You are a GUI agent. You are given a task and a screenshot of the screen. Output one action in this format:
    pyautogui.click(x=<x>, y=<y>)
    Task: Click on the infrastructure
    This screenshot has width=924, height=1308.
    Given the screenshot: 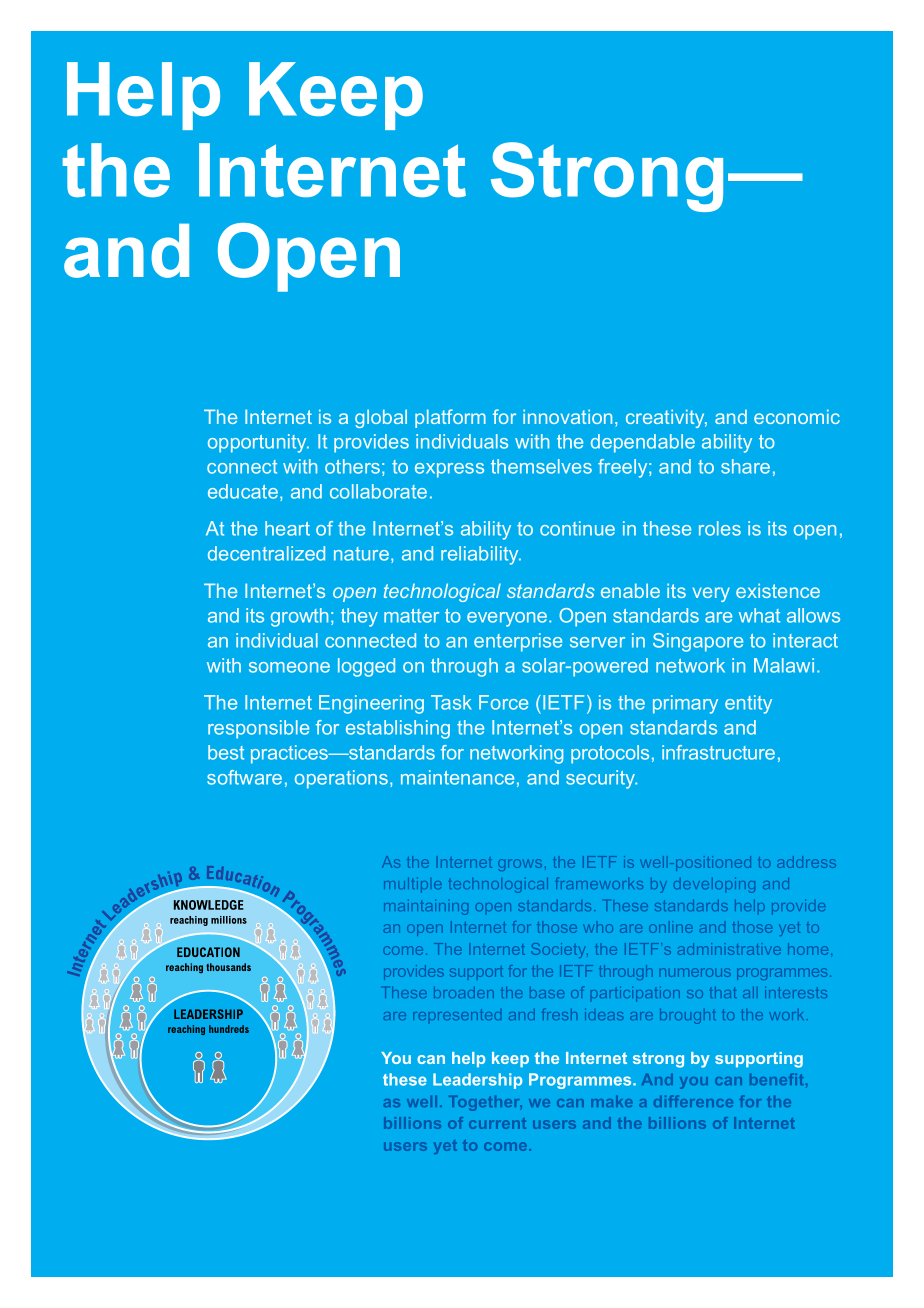 What is the action you would take?
    pyautogui.click(x=718, y=752)
